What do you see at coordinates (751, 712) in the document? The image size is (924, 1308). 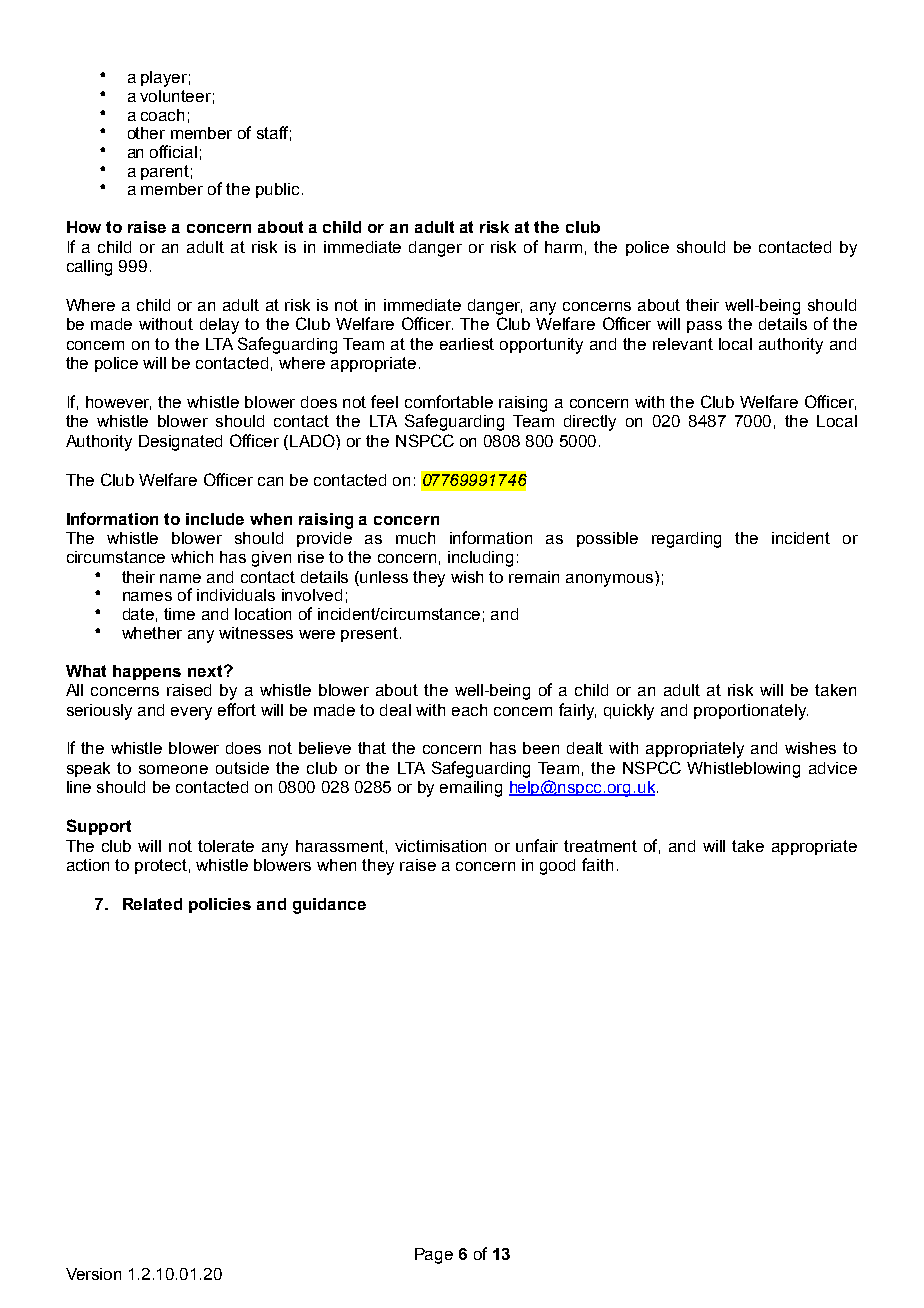 I see `proportionately` at bounding box center [751, 712].
